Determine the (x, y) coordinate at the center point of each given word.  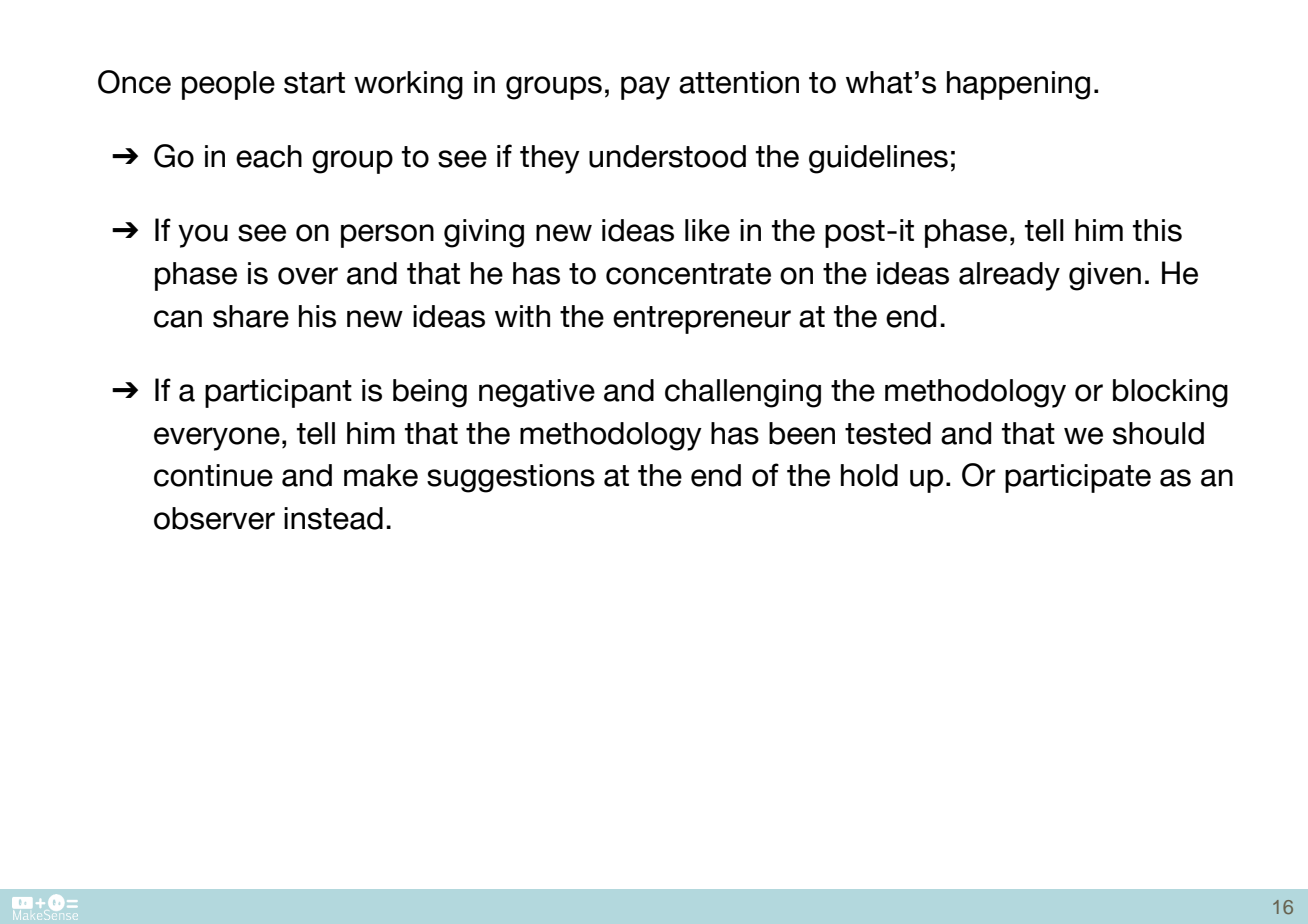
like (707, 230)
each (269, 156)
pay (645, 88)
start (314, 83)
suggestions (511, 478)
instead (333, 518)
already (1009, 276)
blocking (1170, 393)
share (251, 316)
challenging (743, 393)
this (1157, 230)
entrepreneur (702, 320)
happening (1018, 85)
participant (278, 393)
